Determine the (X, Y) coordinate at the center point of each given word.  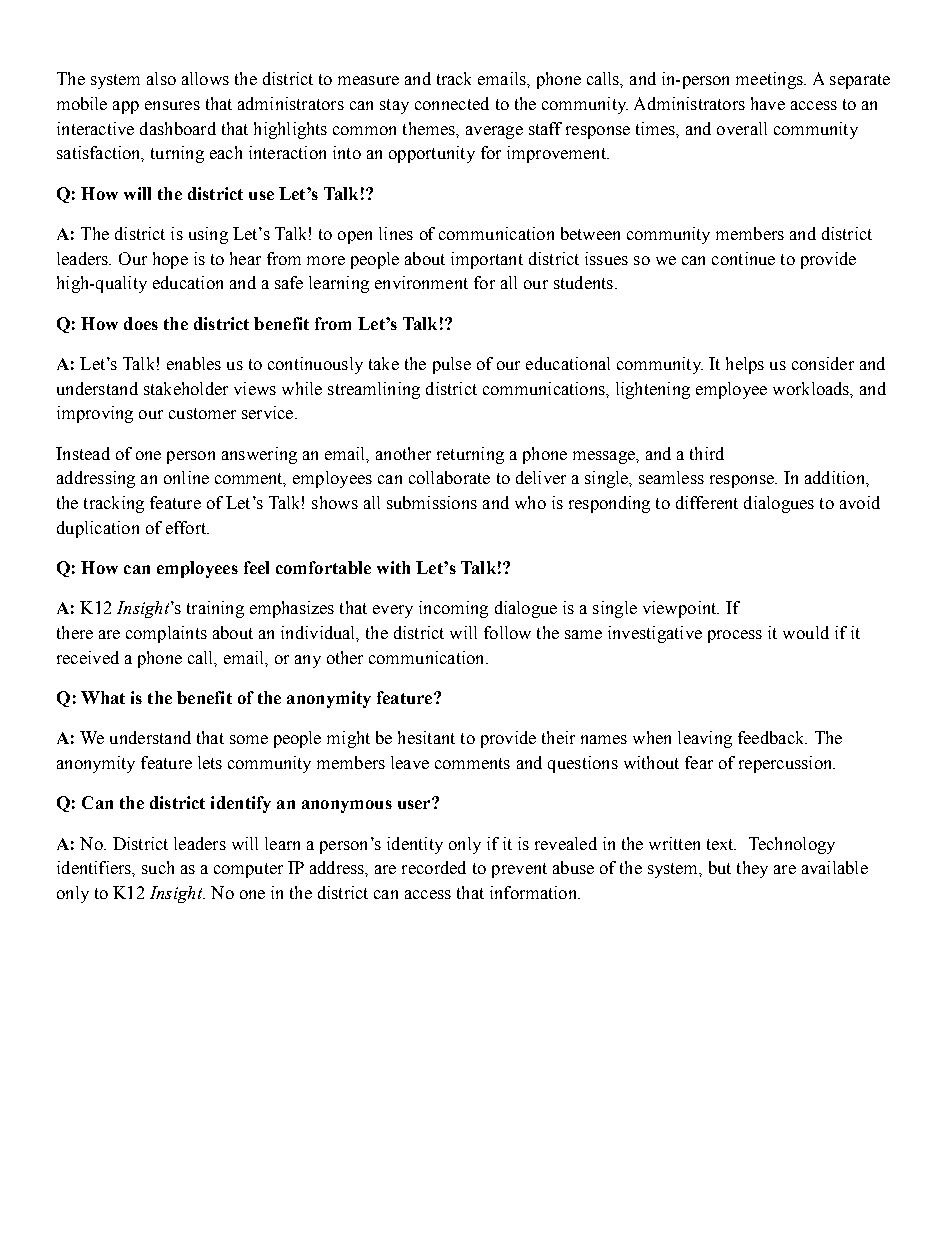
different (707, 502)
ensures (172, 105)
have (768, 103)
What (103, 697)
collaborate (449, 477)
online (186, 477)
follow (507, 632)
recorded (434, 867)
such (158, 867)
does (141, 323)
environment (421, 282)
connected (452, 103)
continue (743, 258)
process (735, 636)
